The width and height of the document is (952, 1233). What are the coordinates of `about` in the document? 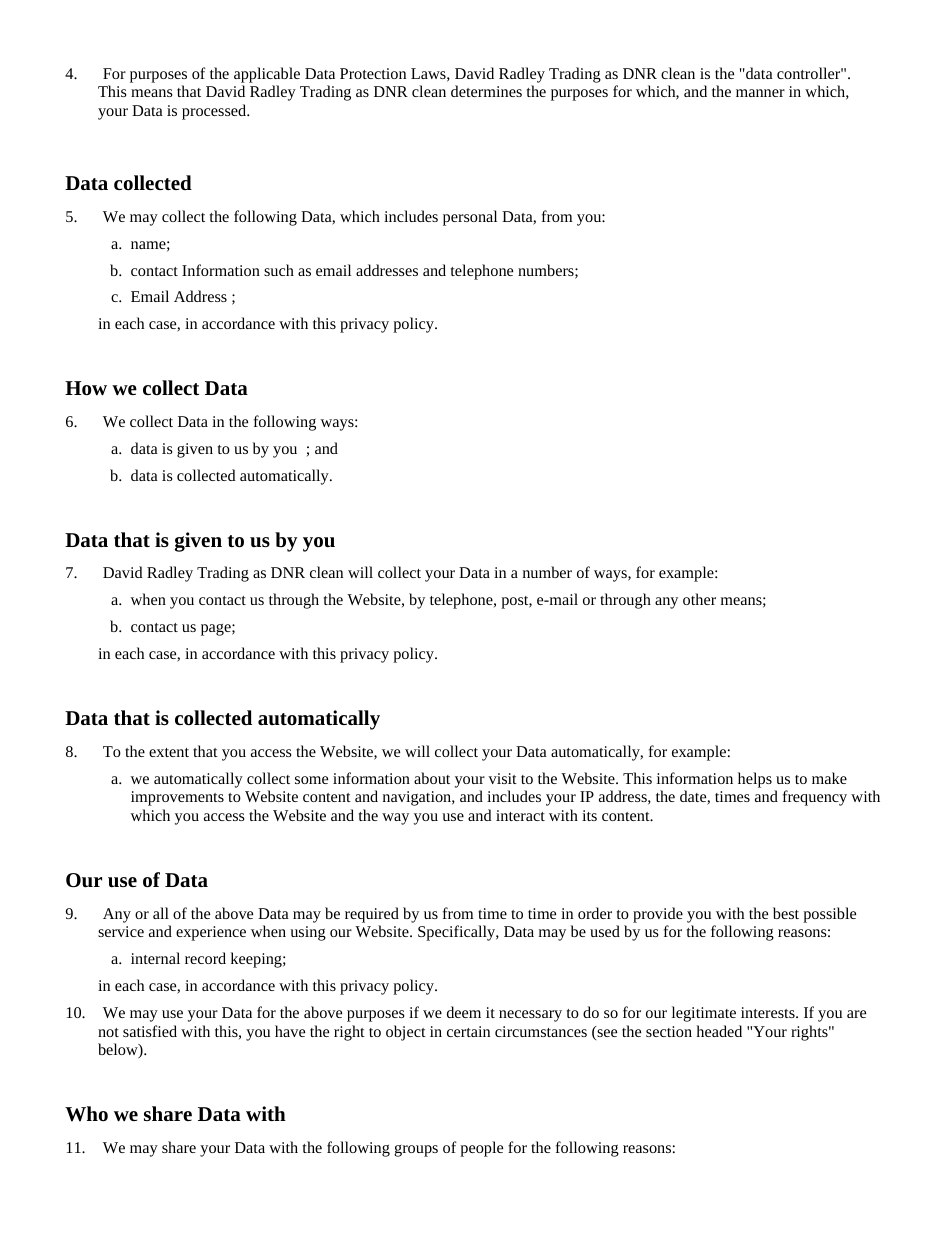 It's located at (432, 778).
